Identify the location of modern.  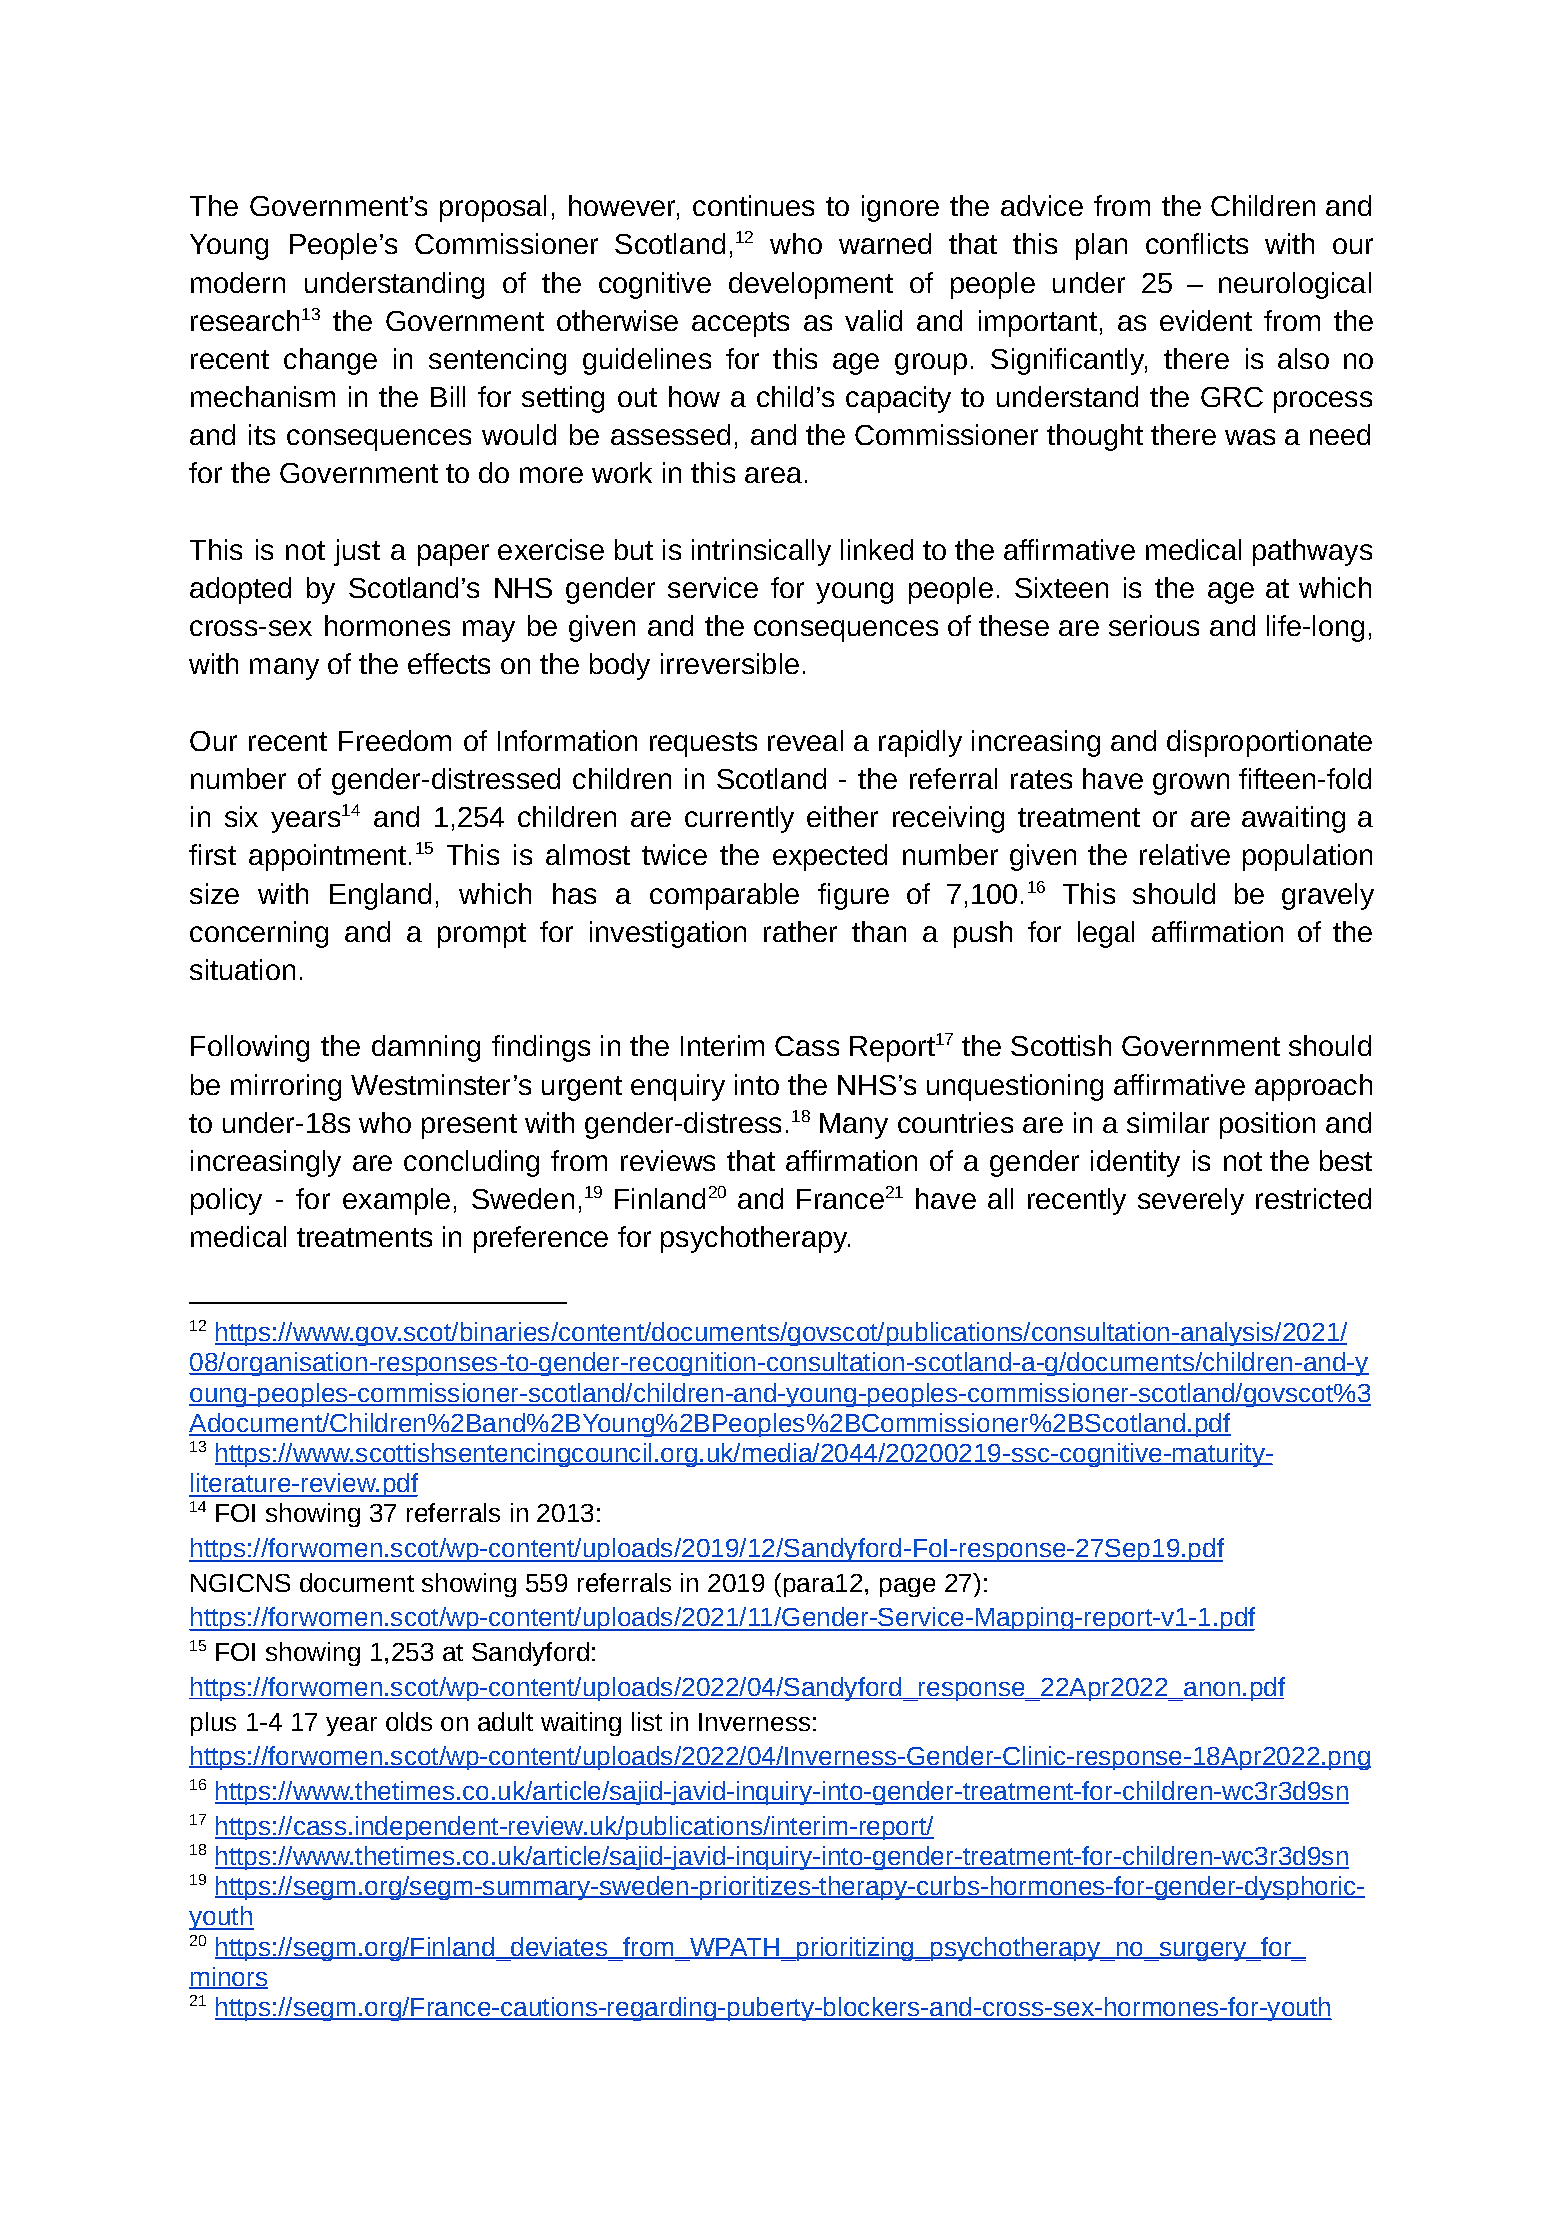
(238, 282).
